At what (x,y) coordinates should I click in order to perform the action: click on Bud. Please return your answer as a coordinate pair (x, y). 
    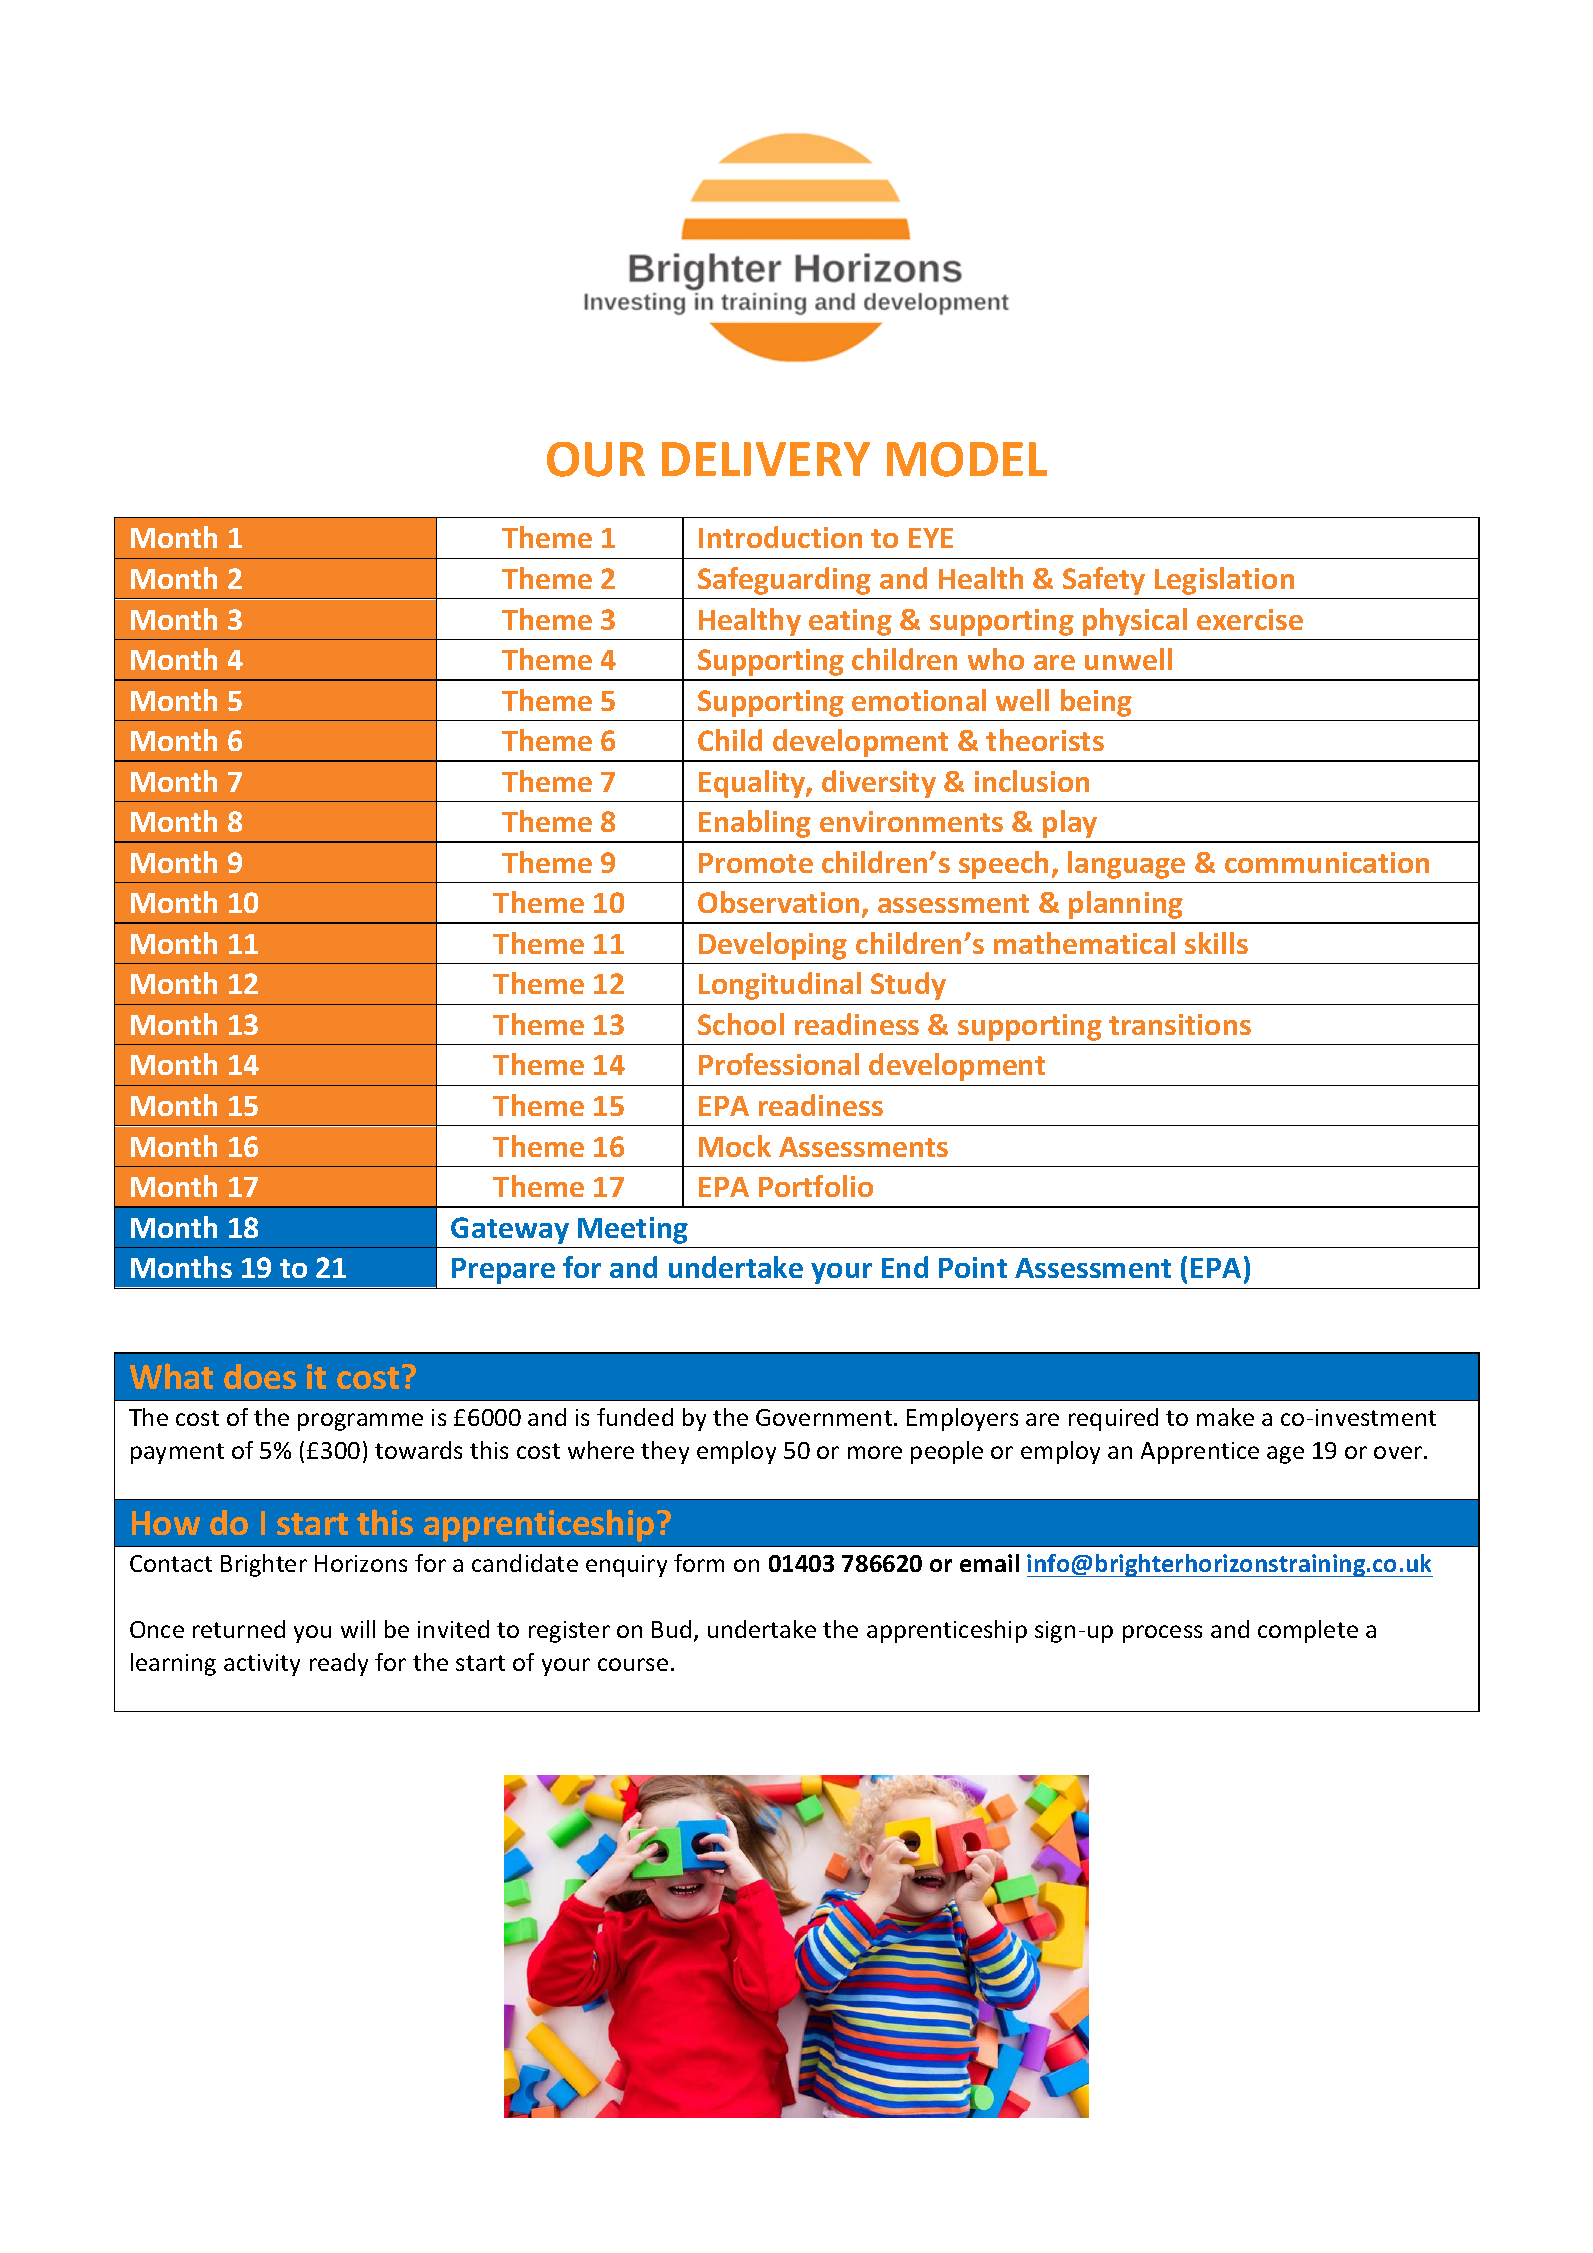
    Looking at the image, I should click on (671, 1629).
